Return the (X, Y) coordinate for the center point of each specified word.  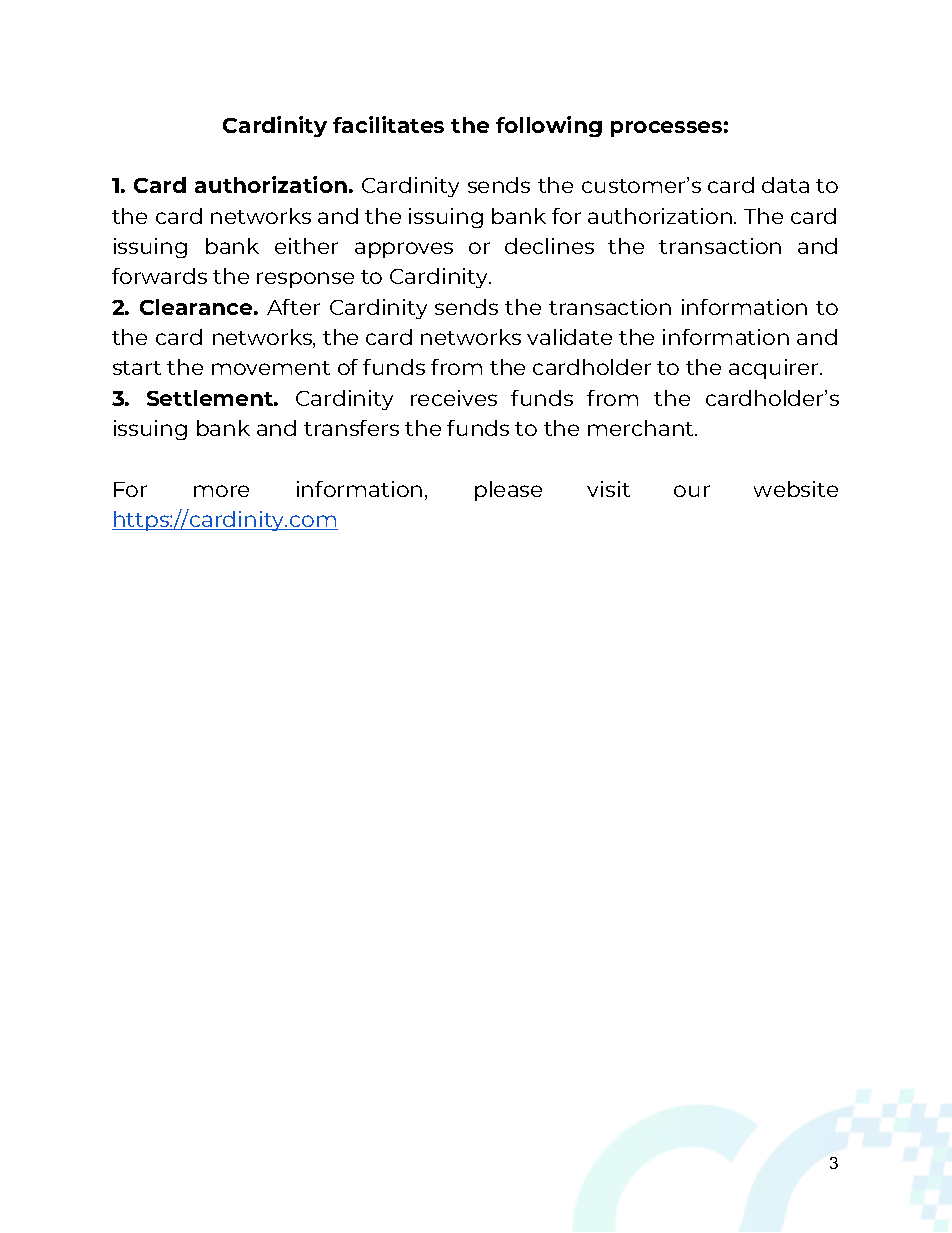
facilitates (388, 124)
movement (271, 368)
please (508, 491)
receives (454, 398)
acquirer (775, 369)
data (785, 185)
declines (549, 246)
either (306, 246)
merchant (642, 428)
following (549, 126)
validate (569, 337)
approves (404, 250)
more (221, 491)
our (692, 491)
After (293, 307)
